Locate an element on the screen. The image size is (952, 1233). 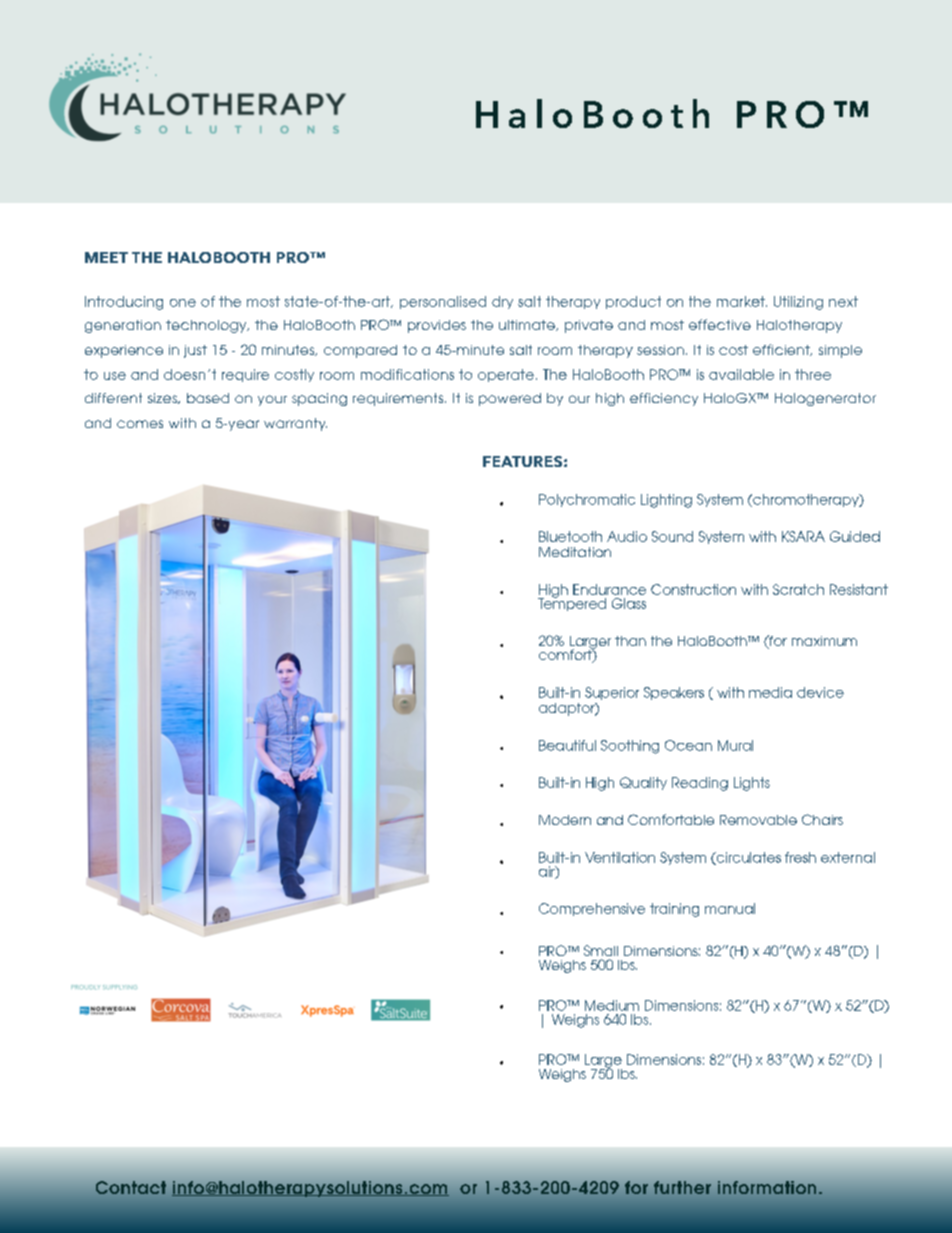
Contact is located at coordinates (131, 1187).
